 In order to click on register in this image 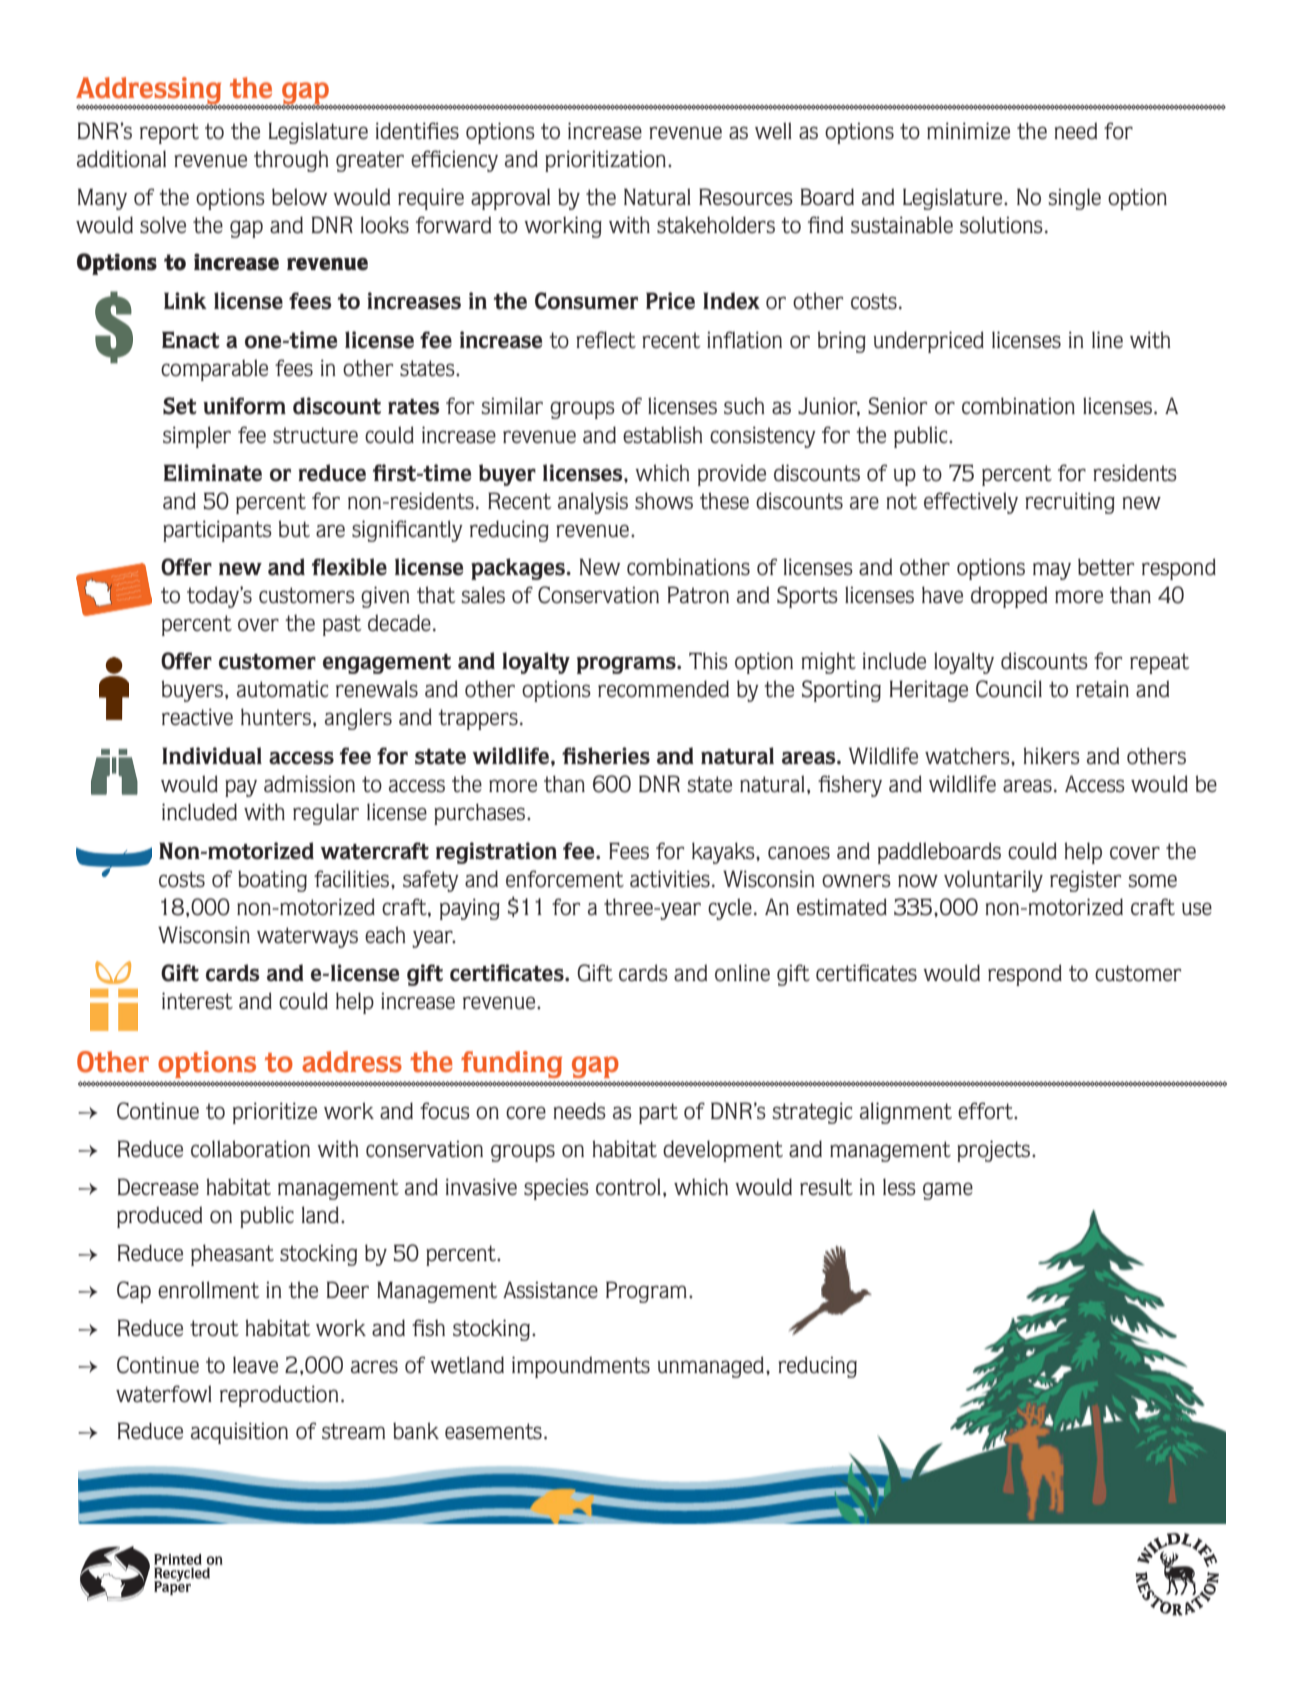, I will do `click(1085, 881)`.
